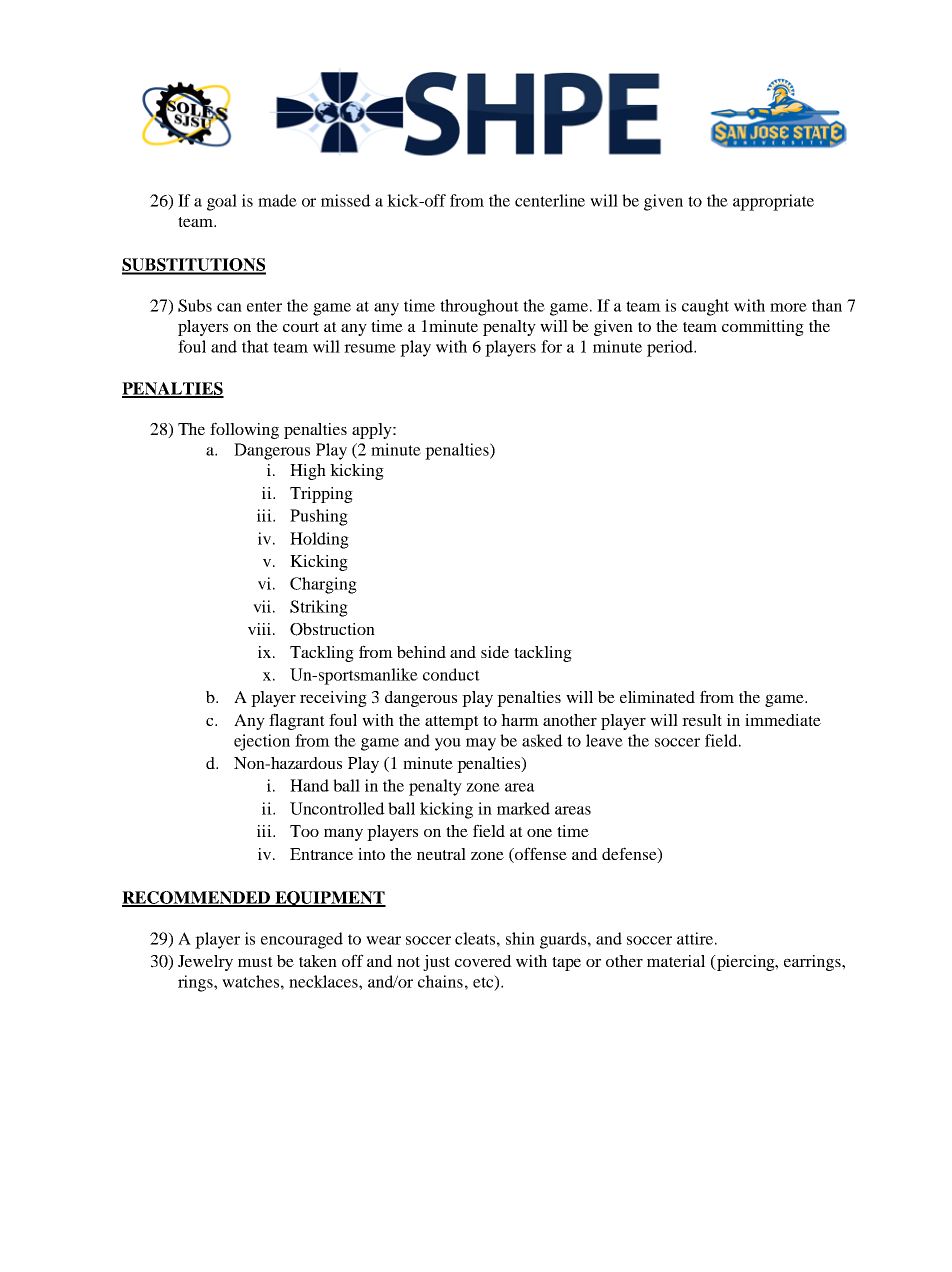 Image resolution: width=952 pixels, height=1272 pixels. I want to click on flagrant, so click(297, 721).
